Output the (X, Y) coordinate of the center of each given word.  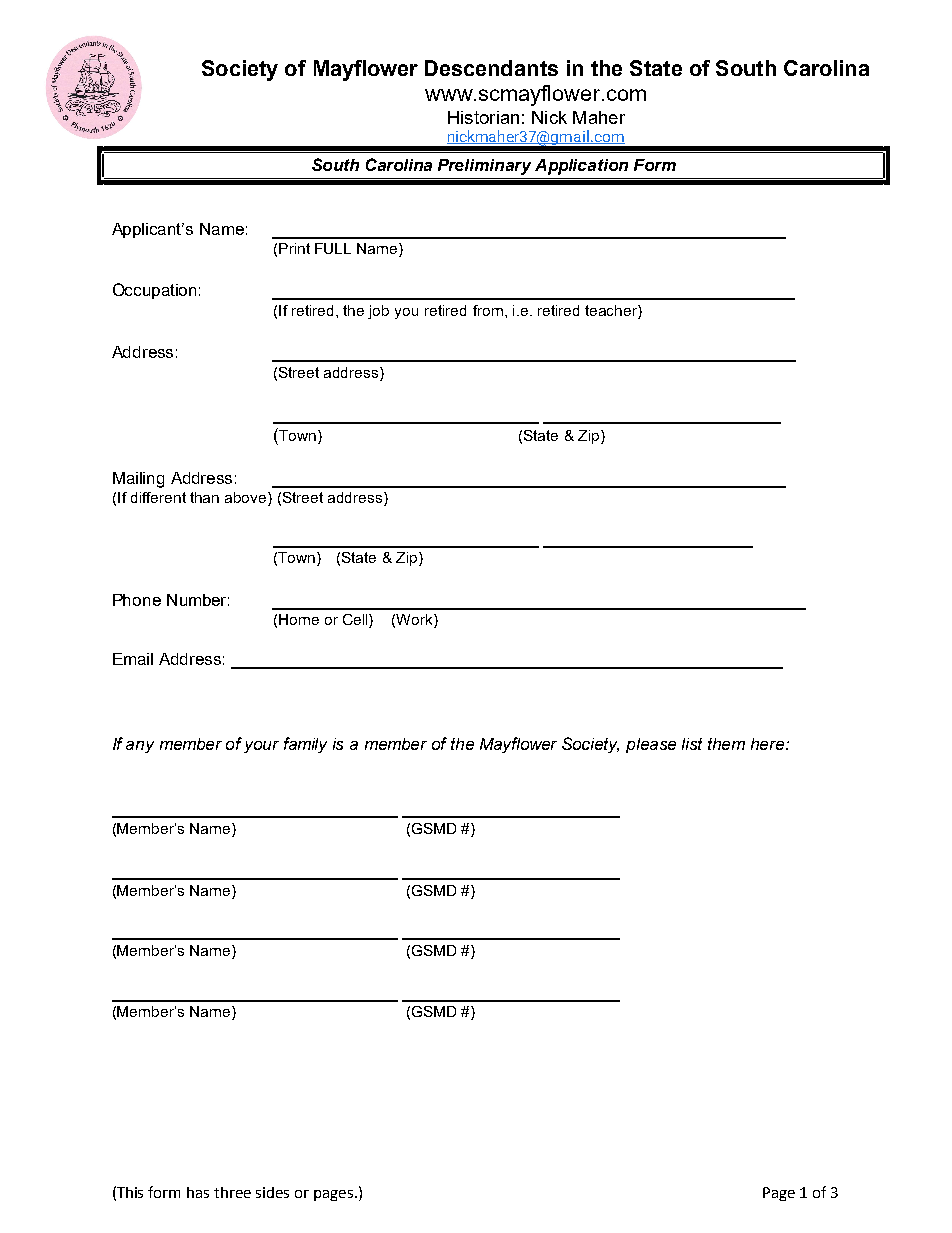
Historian (483, 117)
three (232, 1192)
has (198, 1192)
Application (581, 167)
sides (272, 1192)
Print (294, 248)
